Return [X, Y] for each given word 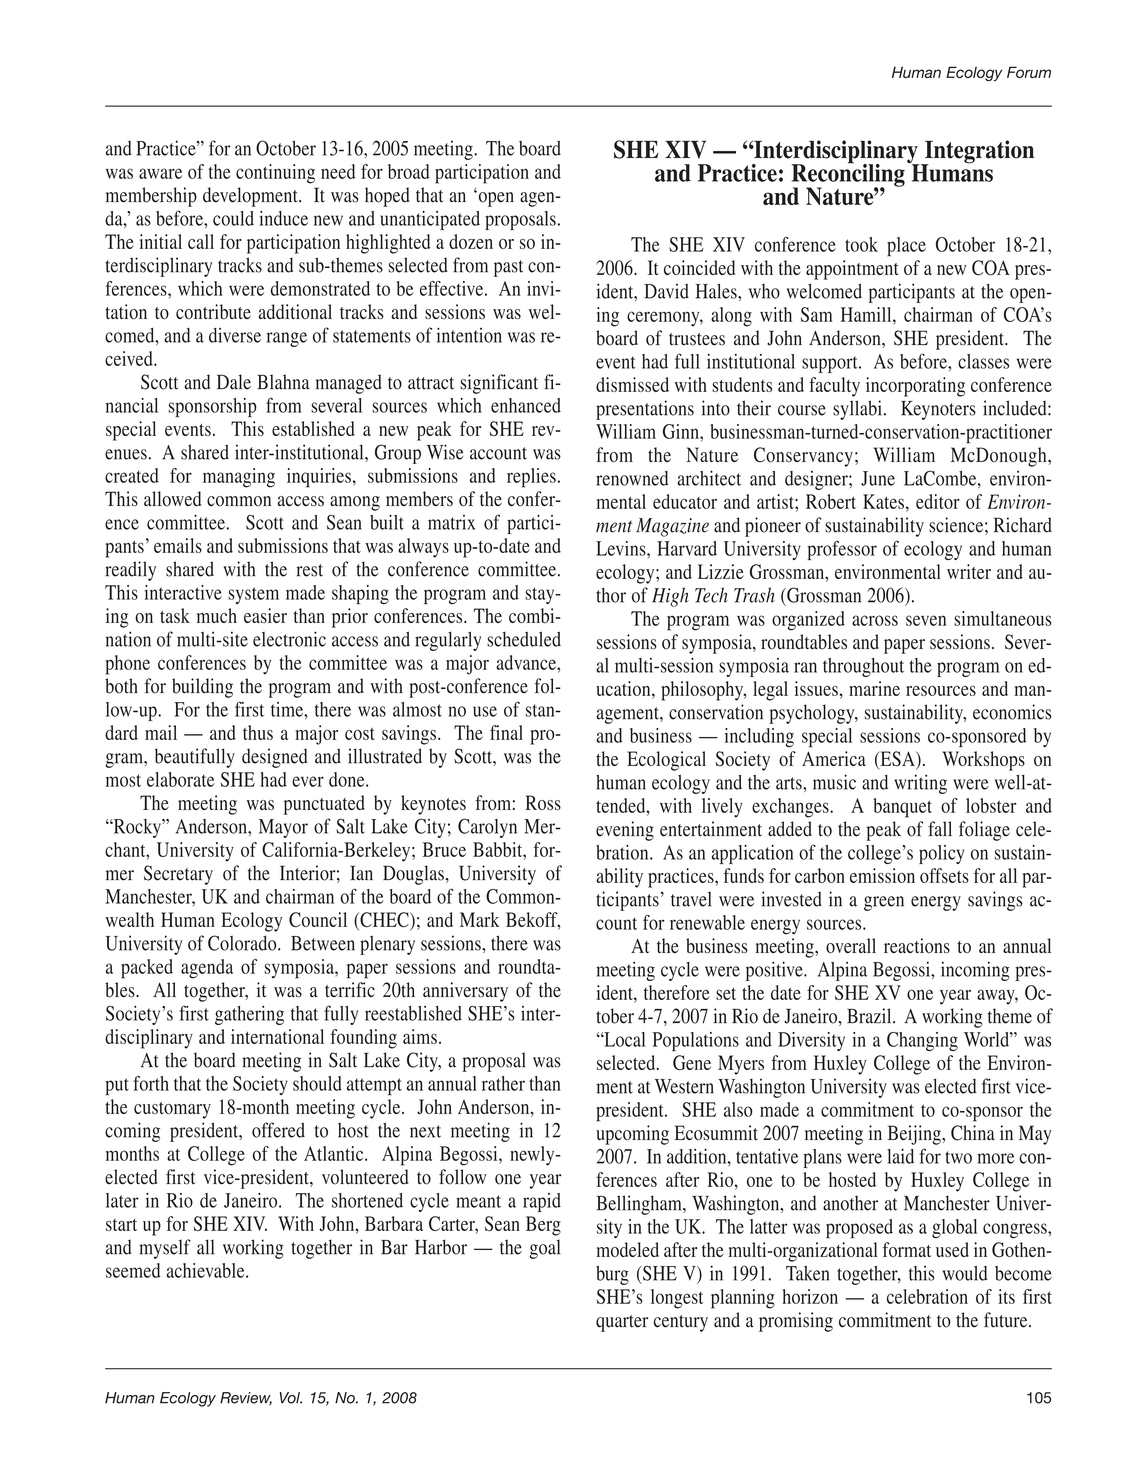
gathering [249, 1015]
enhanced [526, 405]
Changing [922, 1041]
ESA [897, 760]
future [1007, 1320]
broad [409, 171]
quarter [622, 1323]
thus [258, 732]
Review [246, 1399]
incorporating [915, 387]
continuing [275, 174]
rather [503, 1083]
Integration [978, 153]
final [506, 732]
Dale [234, 382]
